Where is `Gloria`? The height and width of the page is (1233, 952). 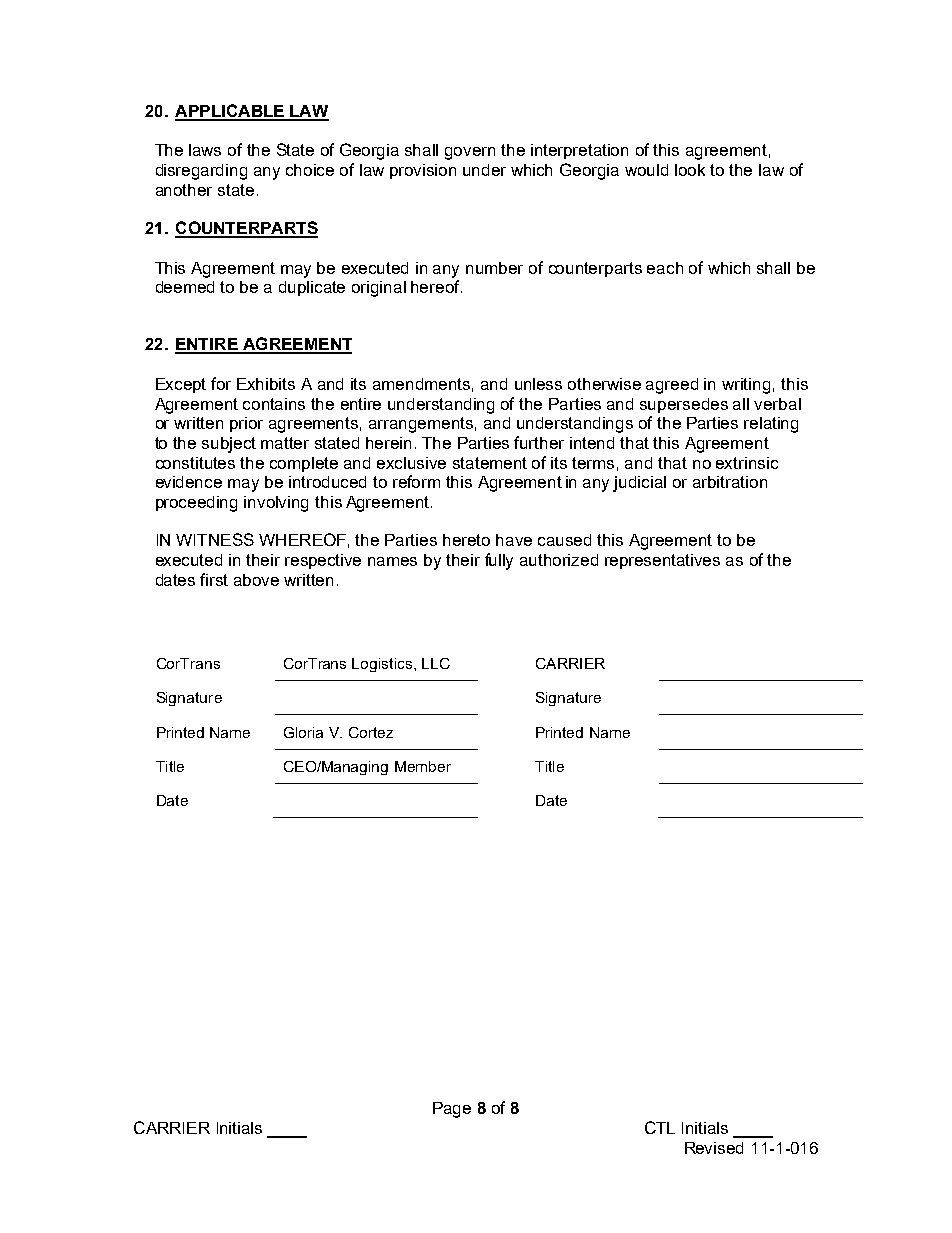
Gloria is located at coordinates (303, 732).
